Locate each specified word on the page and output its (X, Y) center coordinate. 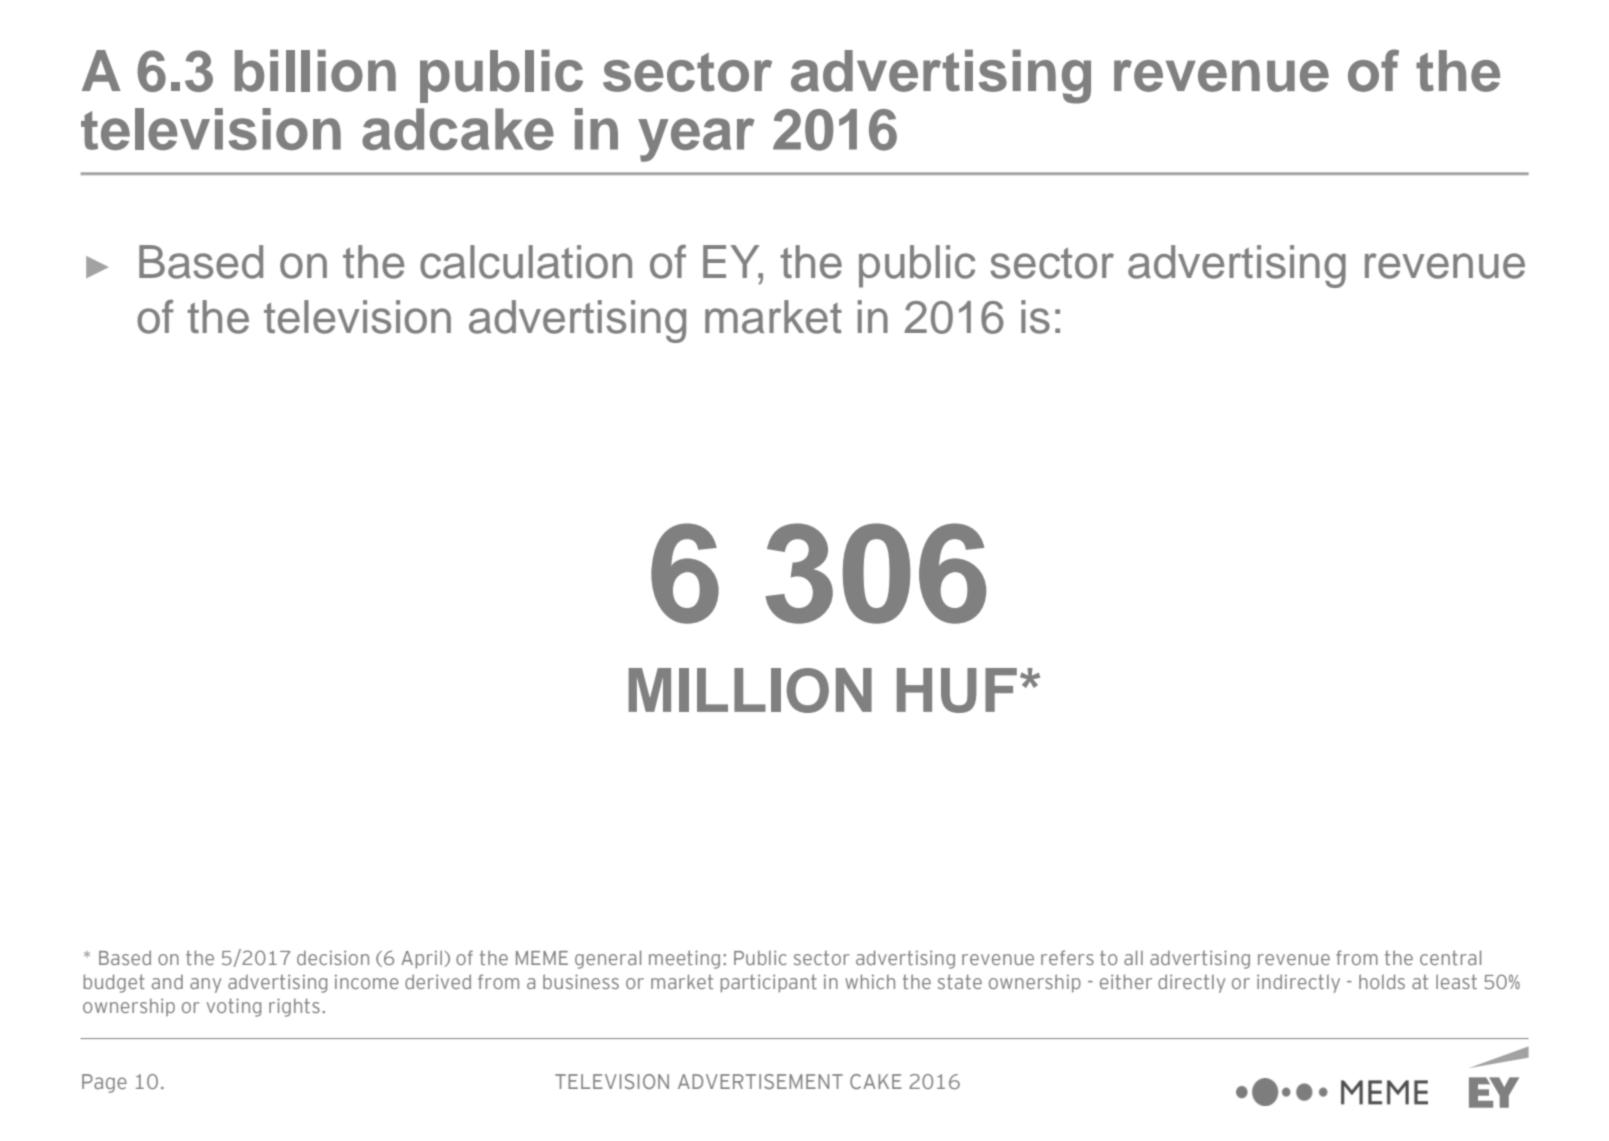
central (1450, 957)
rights (294, 1007)
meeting (684, 959)
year (696, 140)
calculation (526, 262)
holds (1382, 981)
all (1133, 957)
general (608, 959)
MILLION (750, 690)
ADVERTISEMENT (760, 1081)
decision (333, 957)
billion (315, 70)
